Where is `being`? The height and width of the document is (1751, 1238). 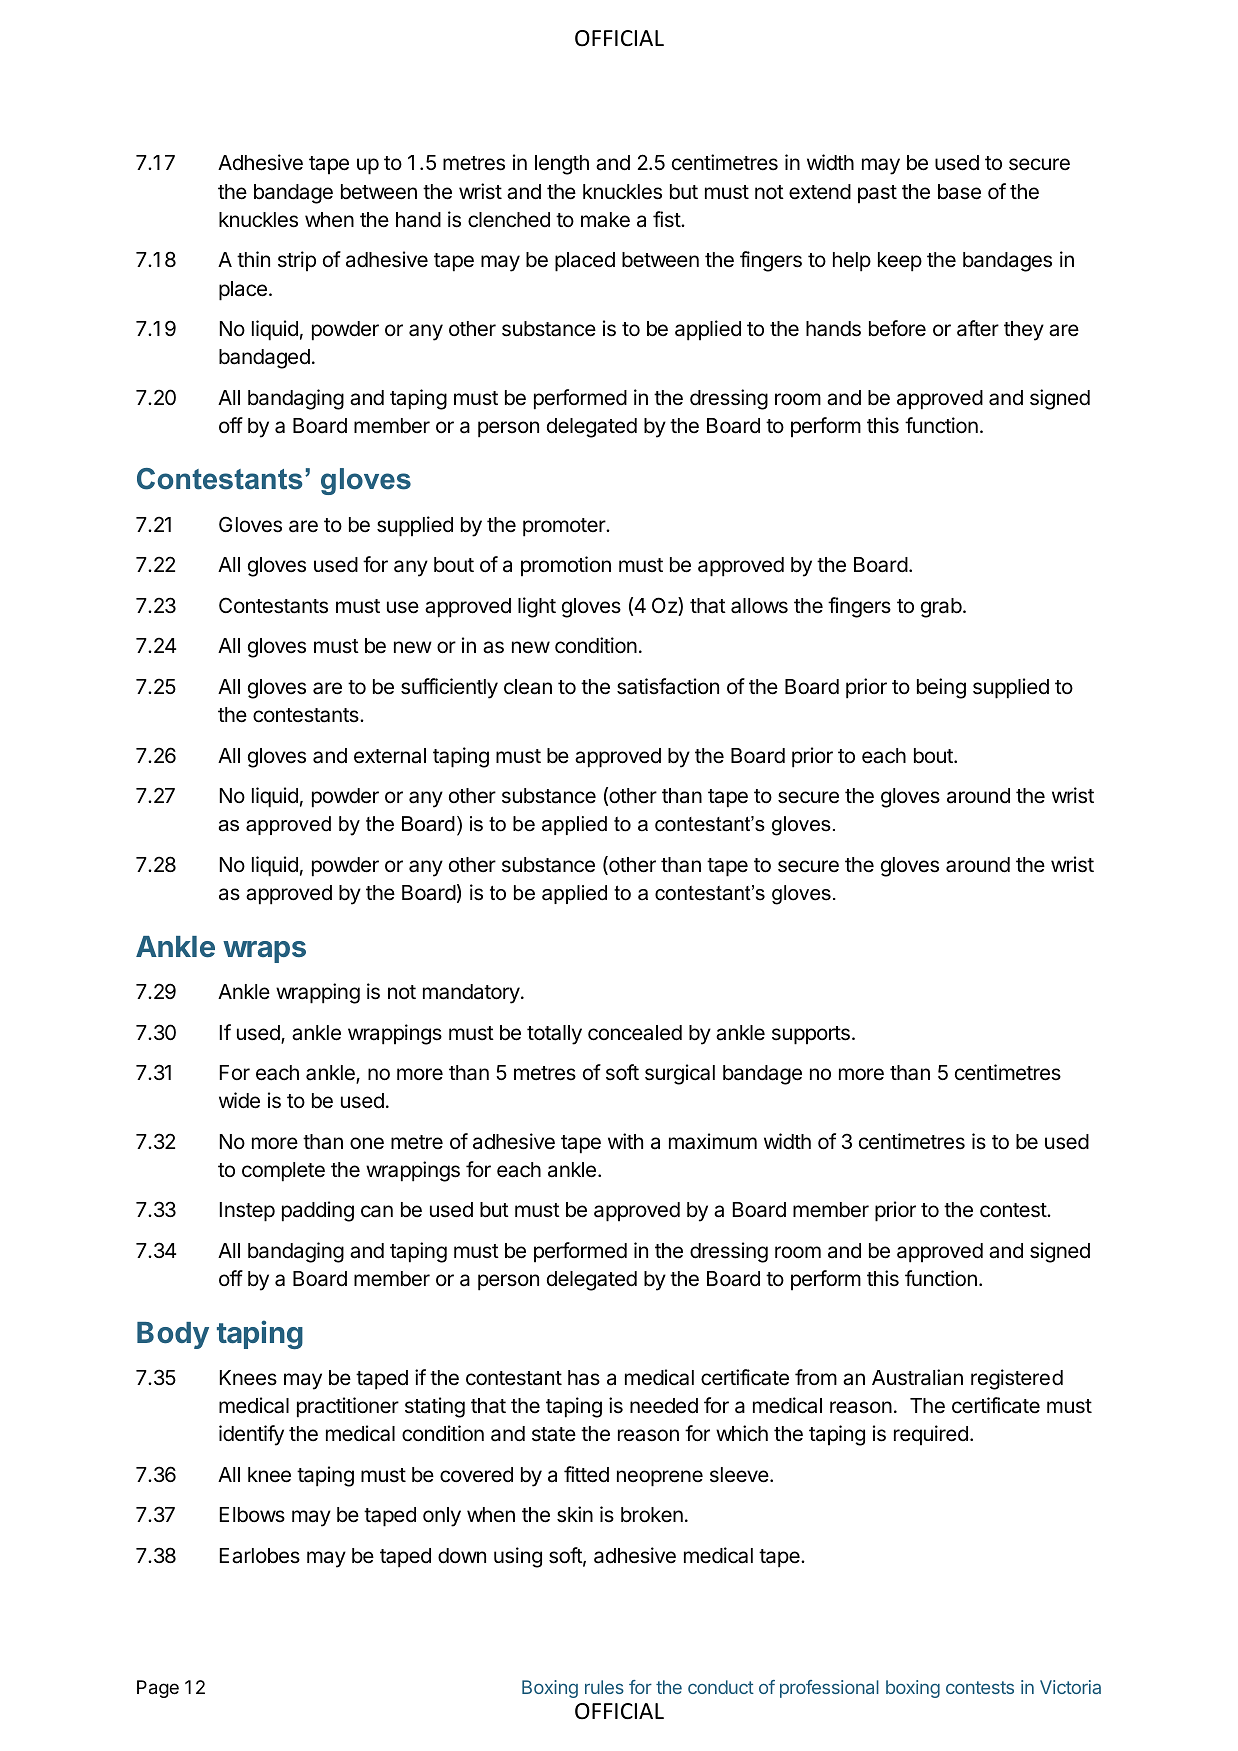 being is located at coordinates (941, 688).
